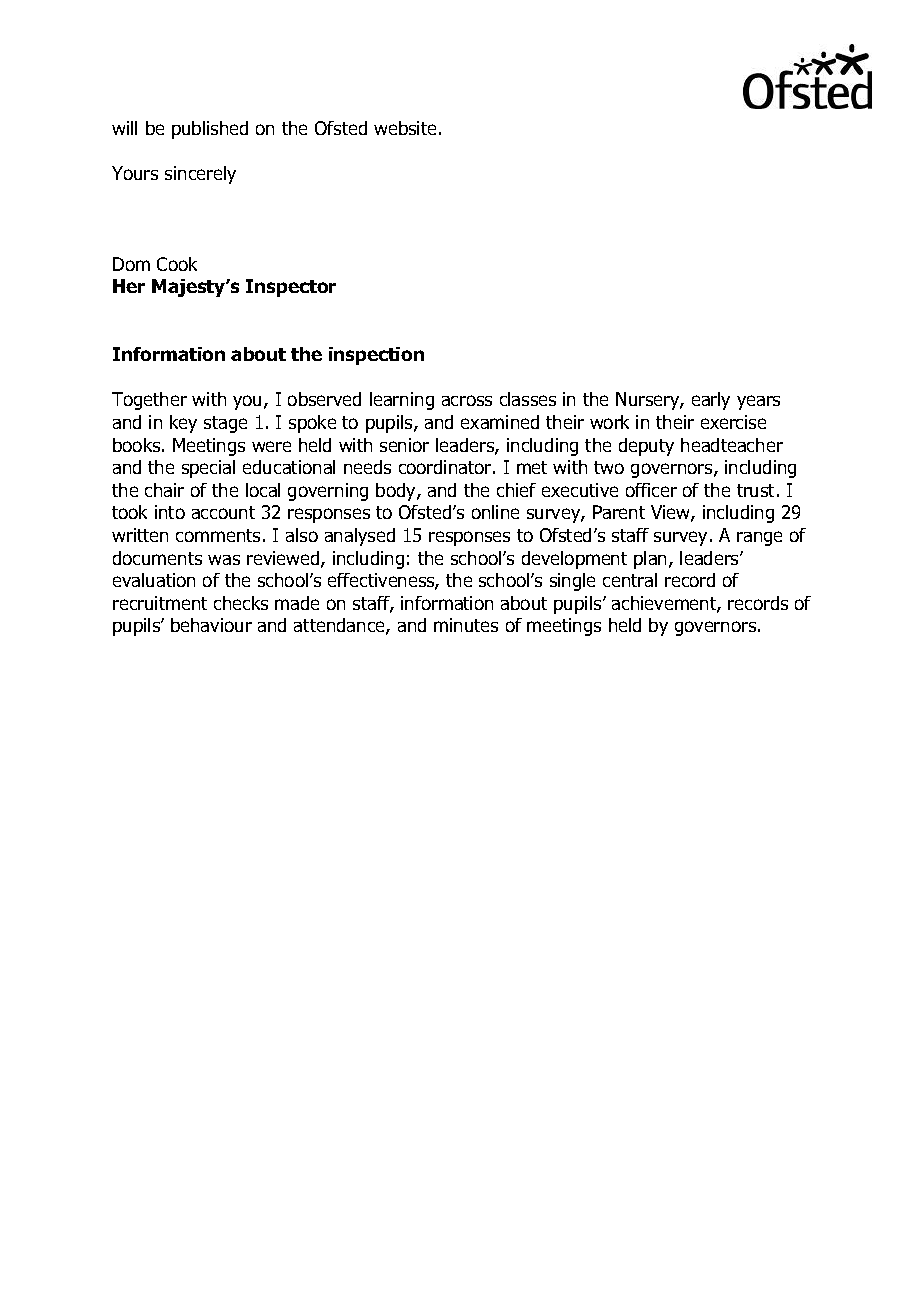  I want to click on website, so click(405, 128).
